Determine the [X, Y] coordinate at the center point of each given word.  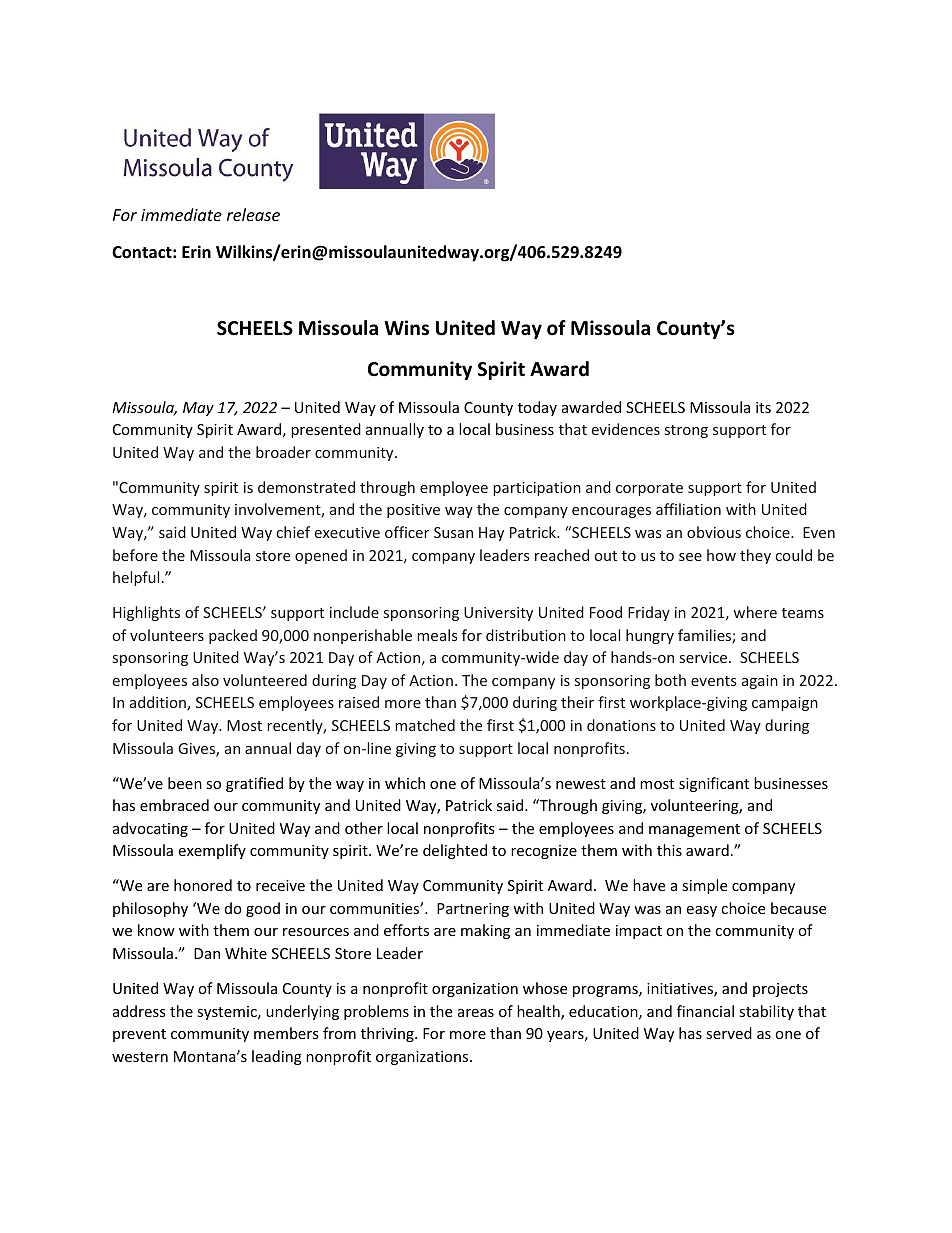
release [253, 214]
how [721, 555]
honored [203, 885]
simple [704, 886]
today [537, 408]
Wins [407, 328]
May [198, 409]
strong [686, 431]
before [135, 555]
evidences [626, 429]
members [286, 1033]
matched [425, 725]
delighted [455, 851]
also [205, 680]
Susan [453, 532]
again [760, 682]
